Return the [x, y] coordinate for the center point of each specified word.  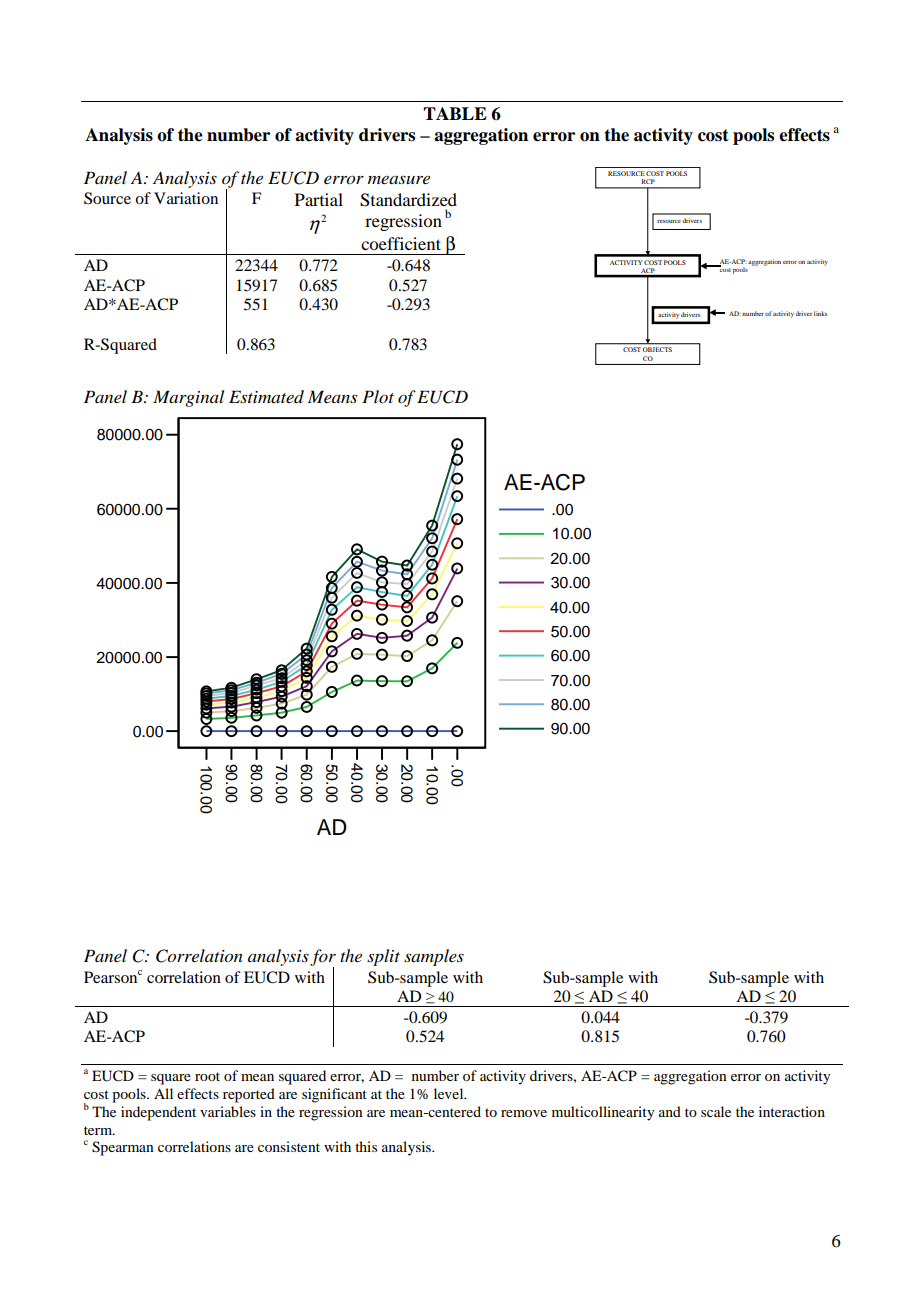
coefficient [401, 243]
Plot [378, 396]
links [820, 313]
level [450, 1093]
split [383, 957]
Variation [186, 198]
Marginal [188, 398]
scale [716, 1111]
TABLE [455, 113]
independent [158, 1113]
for [323, 959]
